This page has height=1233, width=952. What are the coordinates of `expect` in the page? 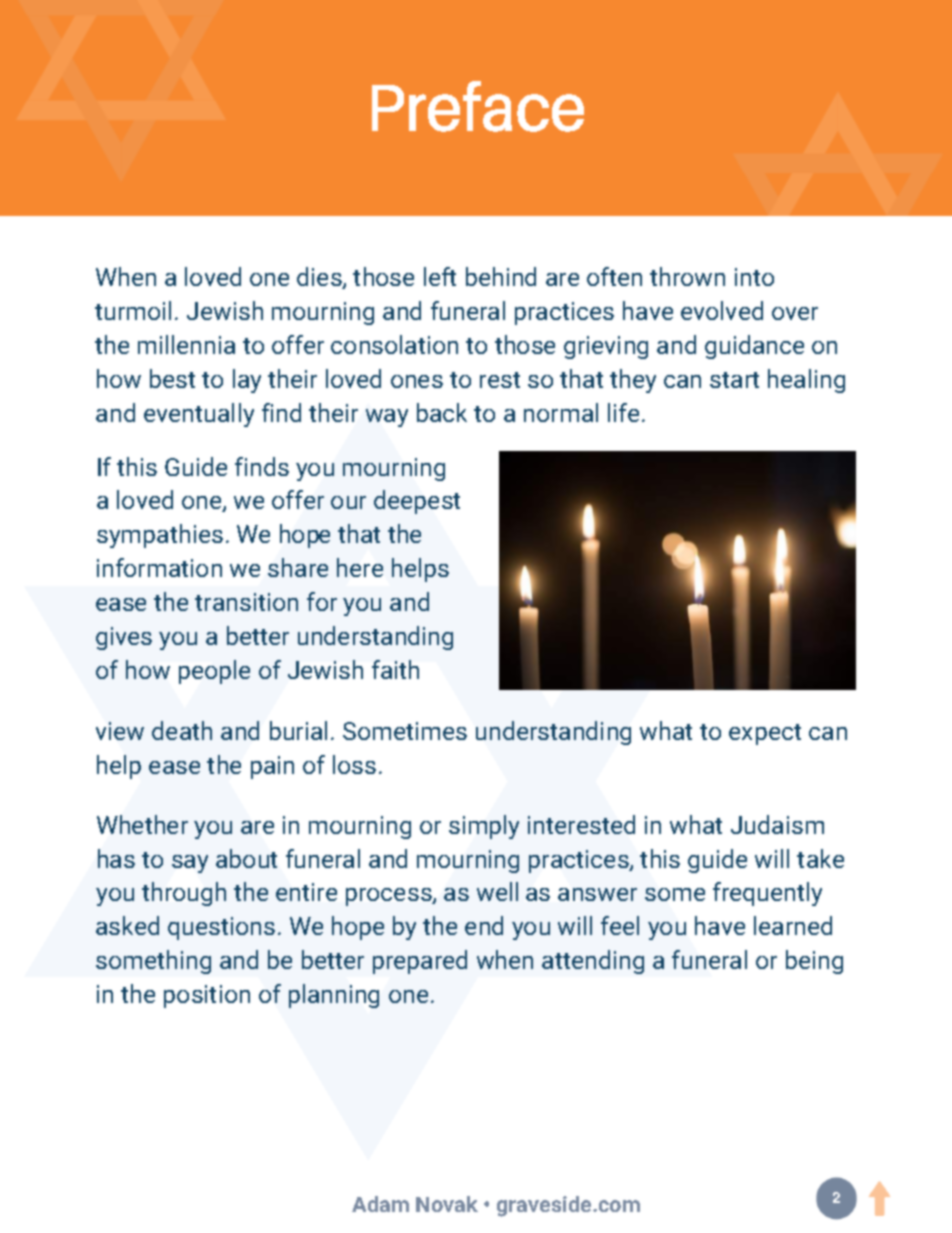 It's located at (765, 734).
